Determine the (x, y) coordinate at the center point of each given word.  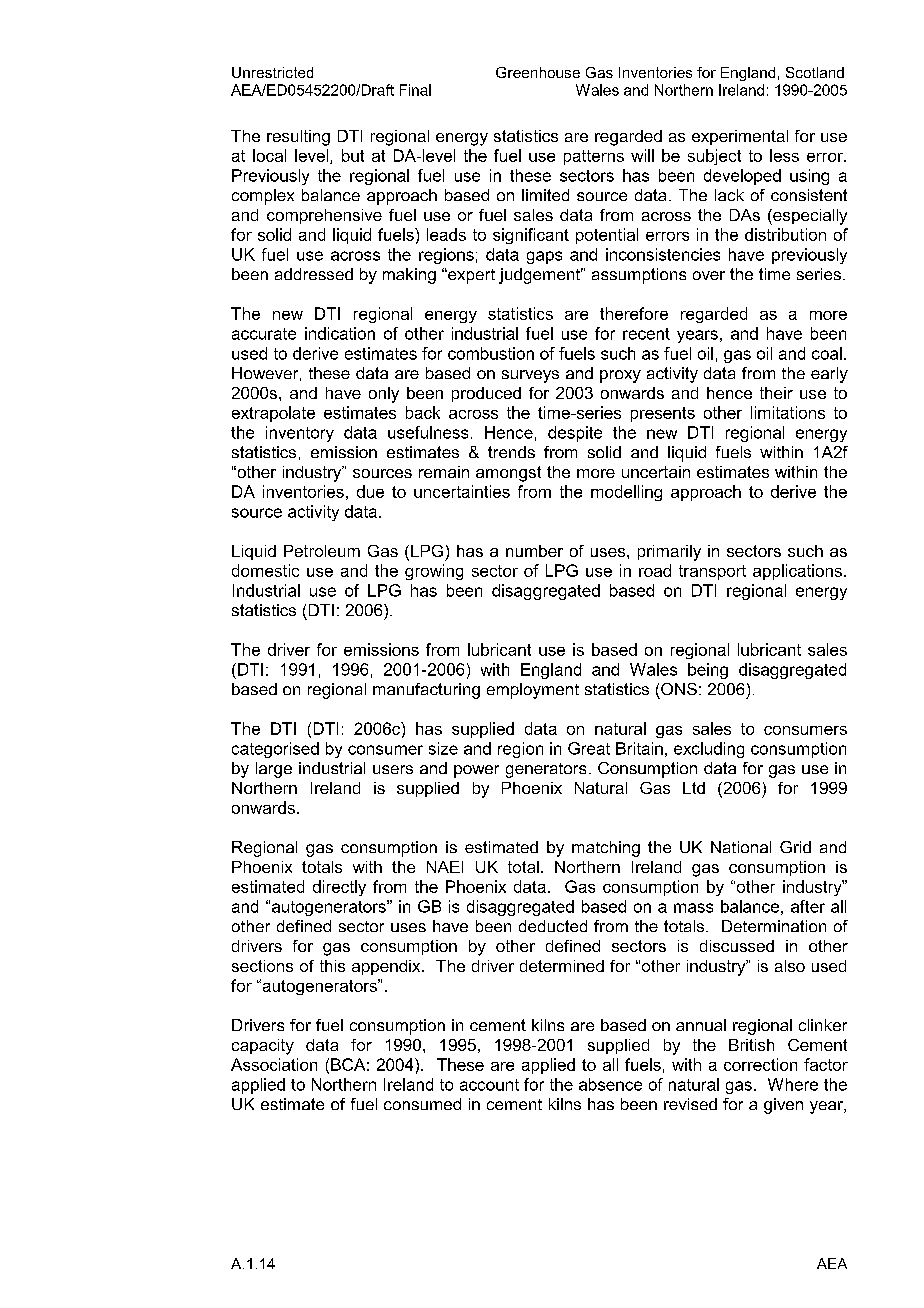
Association (274, 1064)
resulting (298, 138)
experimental (740, 137)
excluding (709, 750)
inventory (300, 434)
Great (589, 748)
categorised (275, 750)
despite (575, 434)
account (489, 1085)
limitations (788, 412)
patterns (594, 157)
